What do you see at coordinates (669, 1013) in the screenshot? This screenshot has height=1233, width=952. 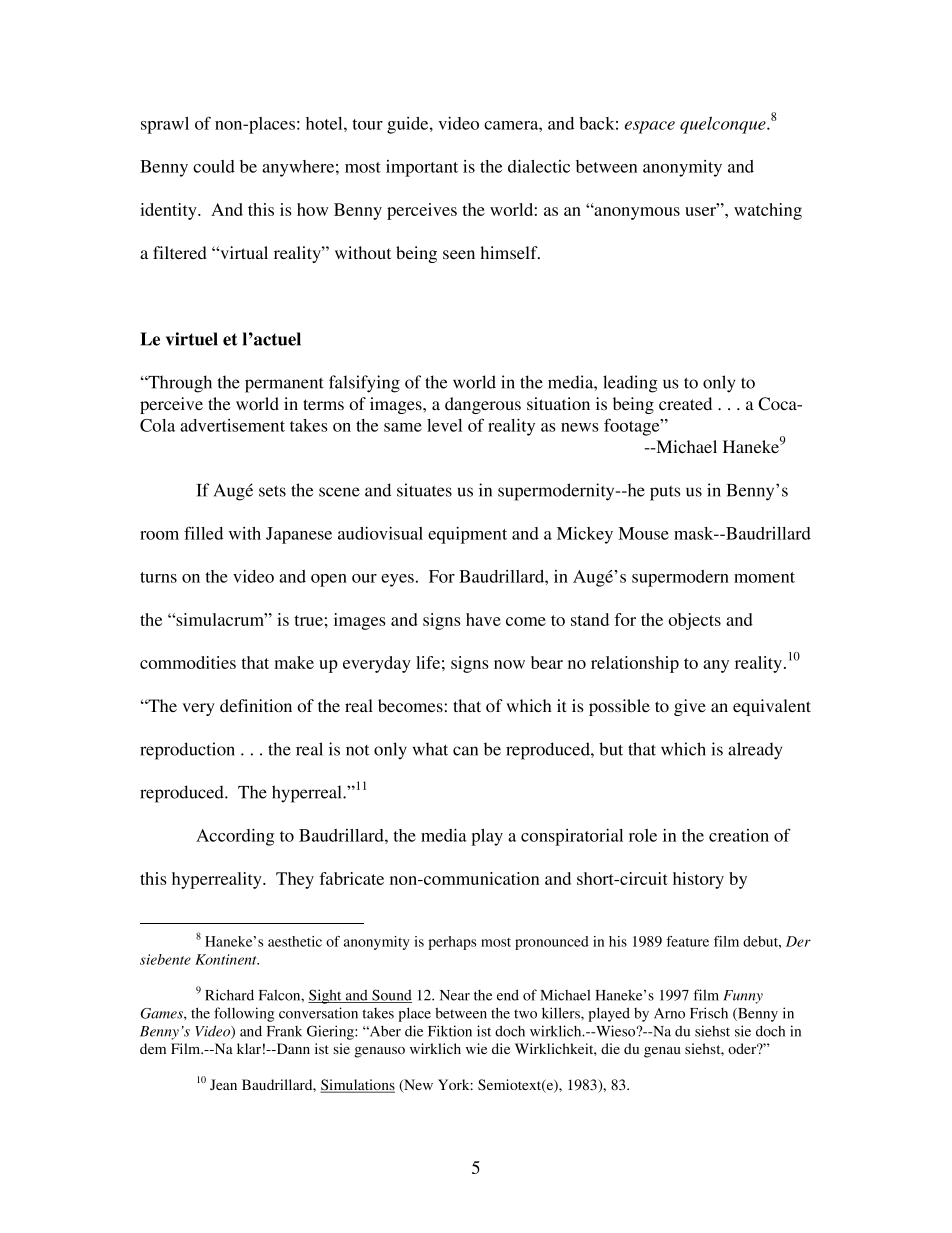 I see `Arno` at bounding box center [669, 1013].
